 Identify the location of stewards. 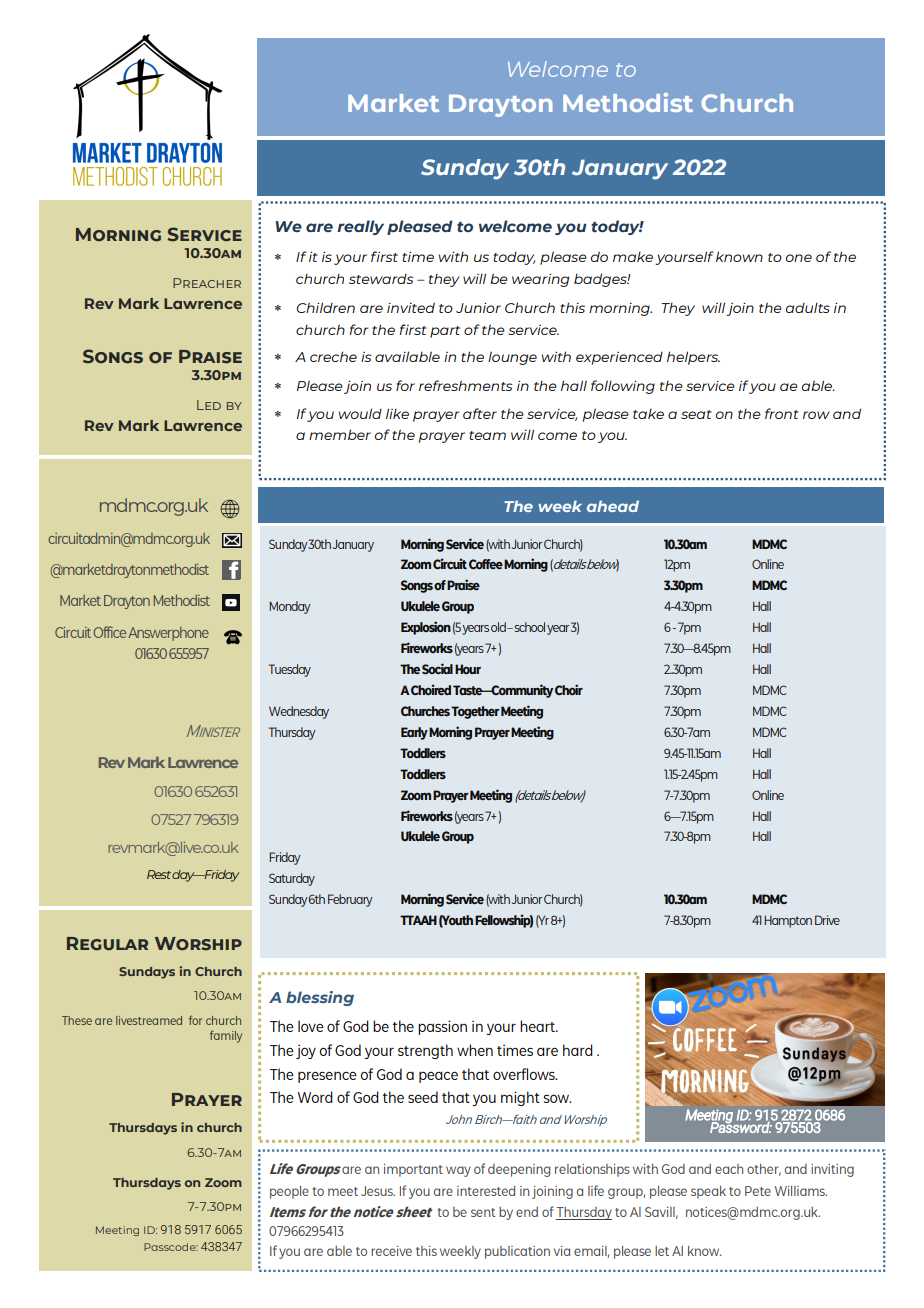
(381, 279).
